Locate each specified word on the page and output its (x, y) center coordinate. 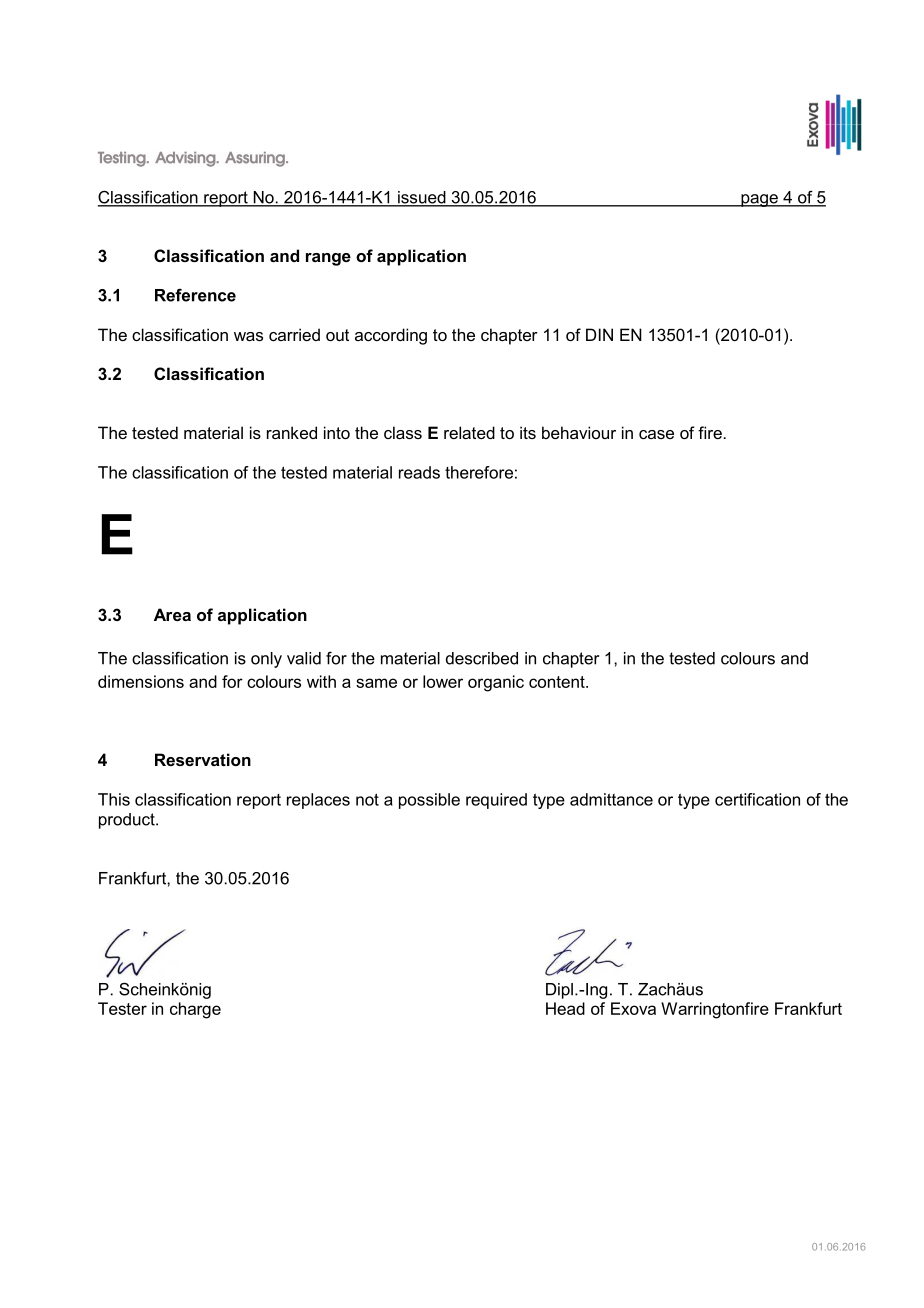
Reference (195, 295)
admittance (611, 799)
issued (422, 198)
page (759, 200)
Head (565, 1008)
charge (195, 1010)
